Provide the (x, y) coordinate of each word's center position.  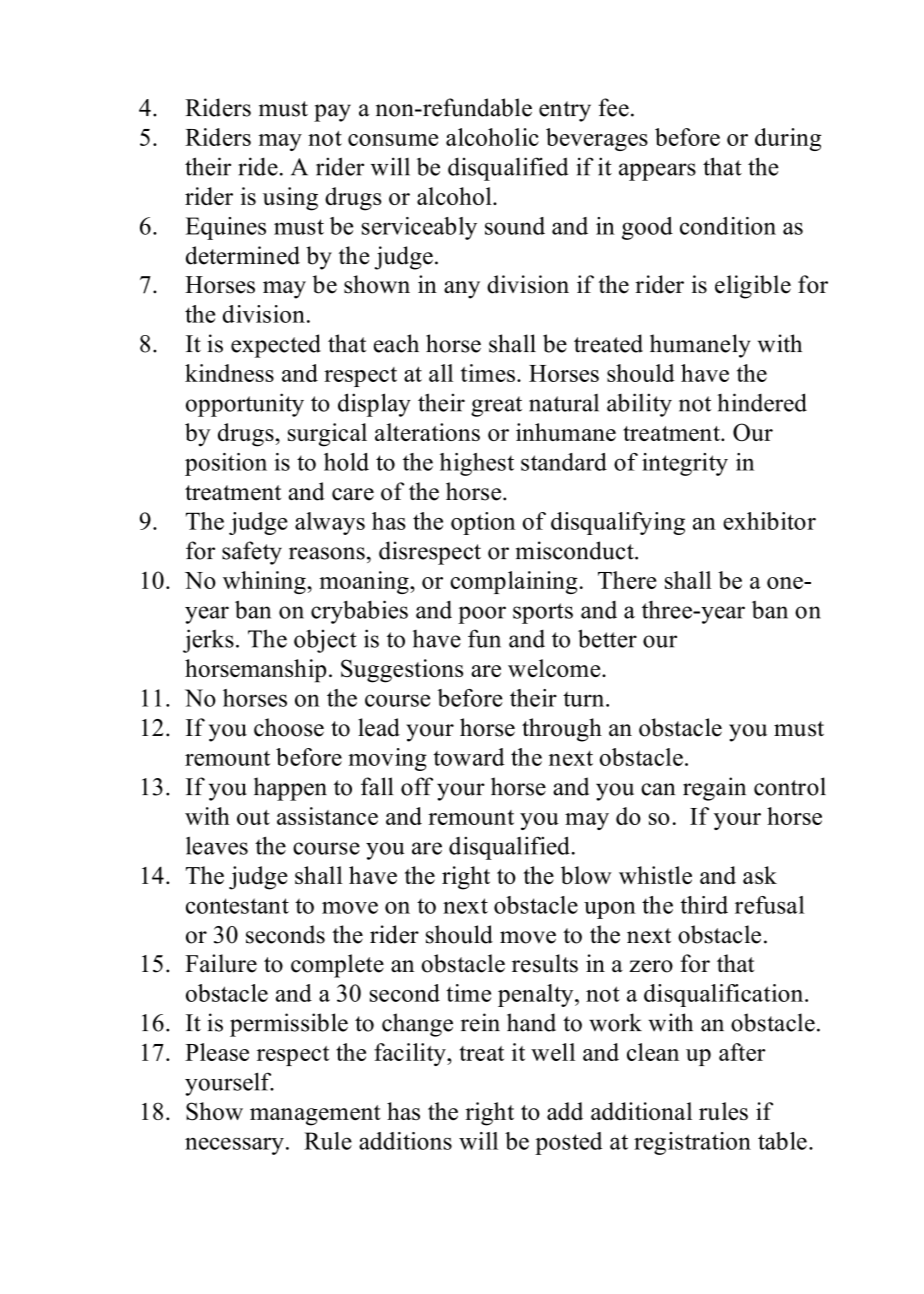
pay (332, 113)
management (315, 1115)
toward (469, 757)
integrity (685, 464)
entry (565, 111)
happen (290, 789)
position (226, 464)
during (788, 139)
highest (477, 464)
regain (714, 789)
